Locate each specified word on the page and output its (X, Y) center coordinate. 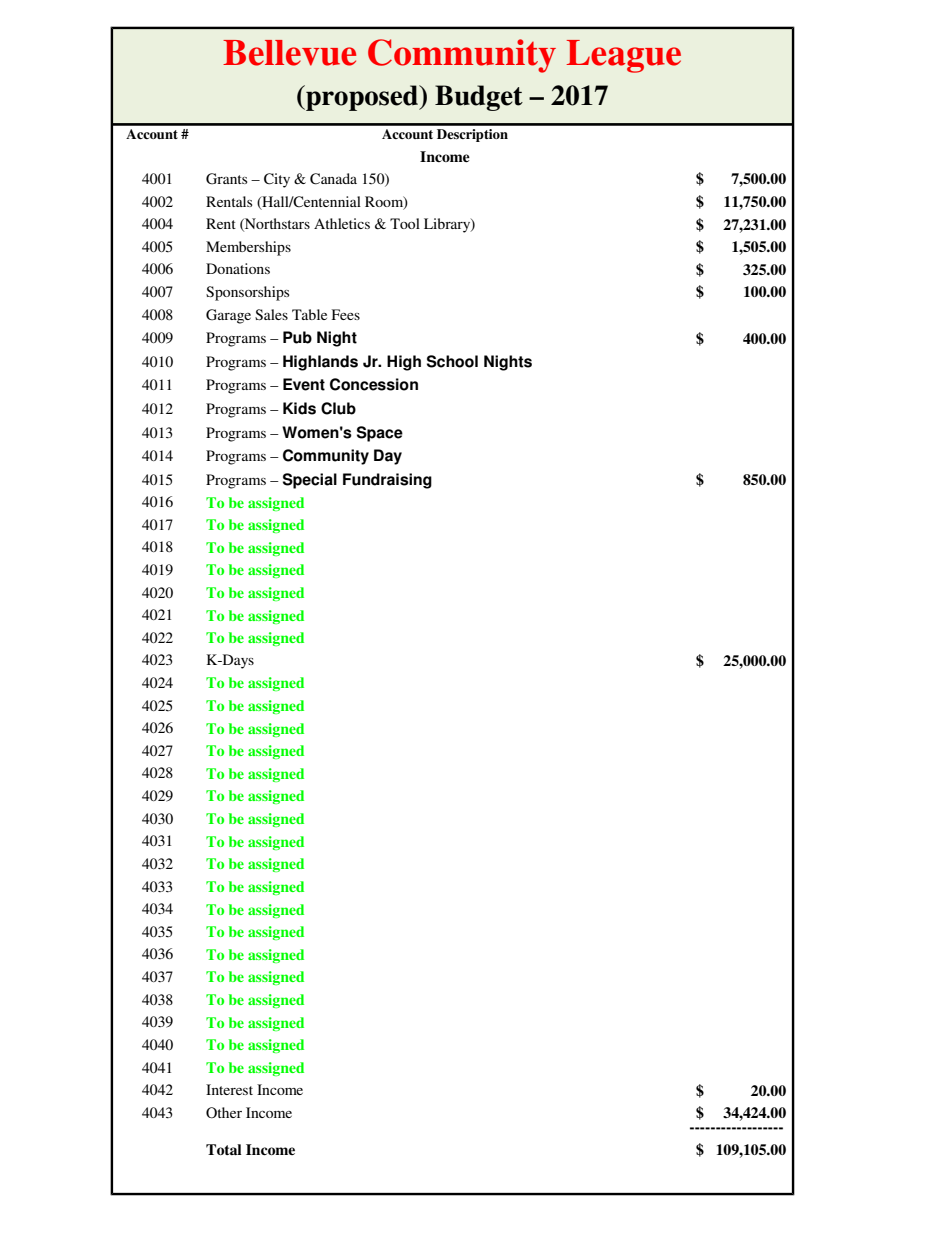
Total (223, 1149)
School (452, 361)
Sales (271, 314)
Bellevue (289, 53)
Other (224, 1112)
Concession (374, 384)
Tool (405, 223)
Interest (229, 1089)
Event (304, 384)
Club (338, 408)
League (623, 56)
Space (380, 434)
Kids (299, 408)
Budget (479, 98)
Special (310, 481)
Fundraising (387, 481)
